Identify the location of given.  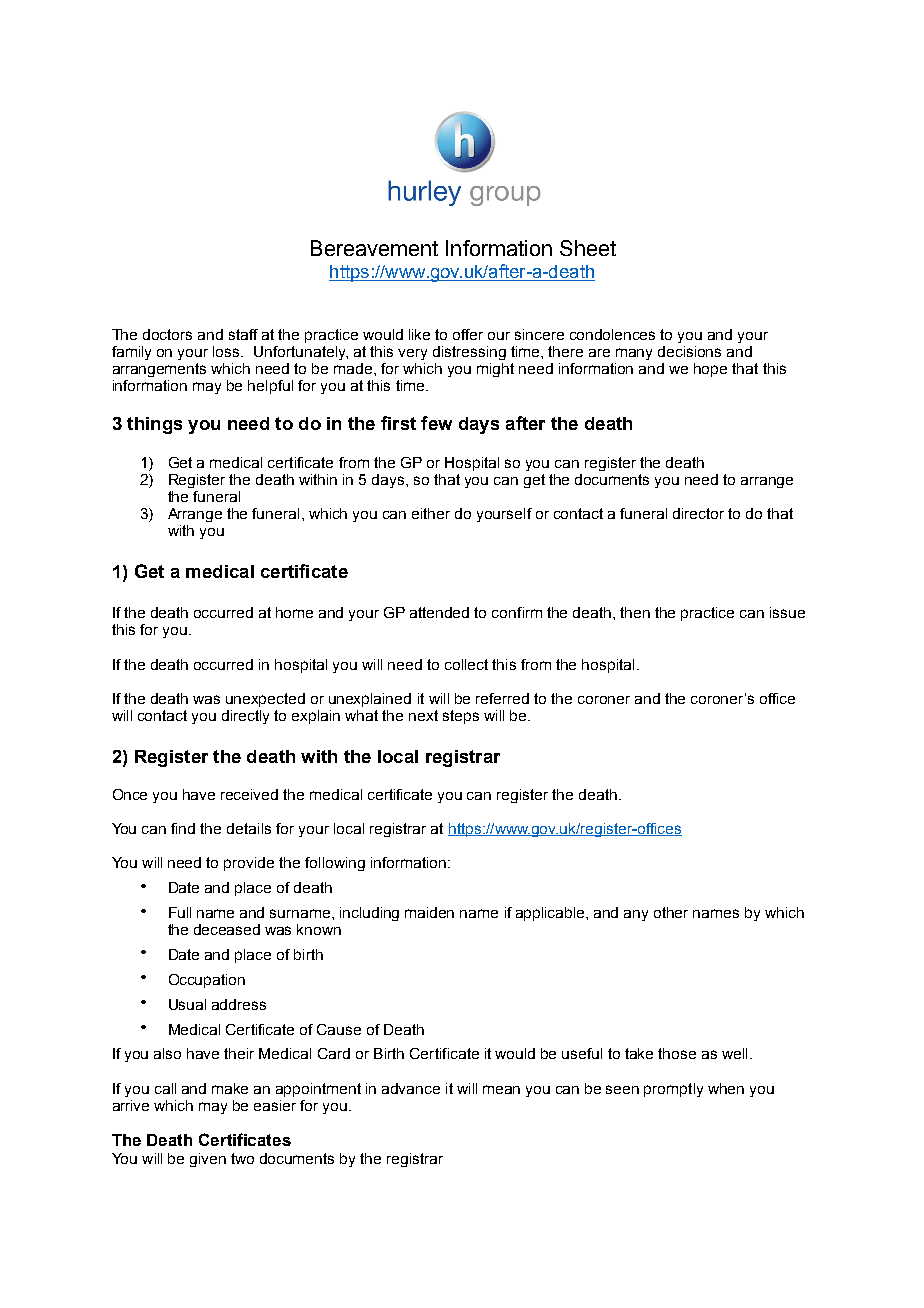
(208, 1160).
